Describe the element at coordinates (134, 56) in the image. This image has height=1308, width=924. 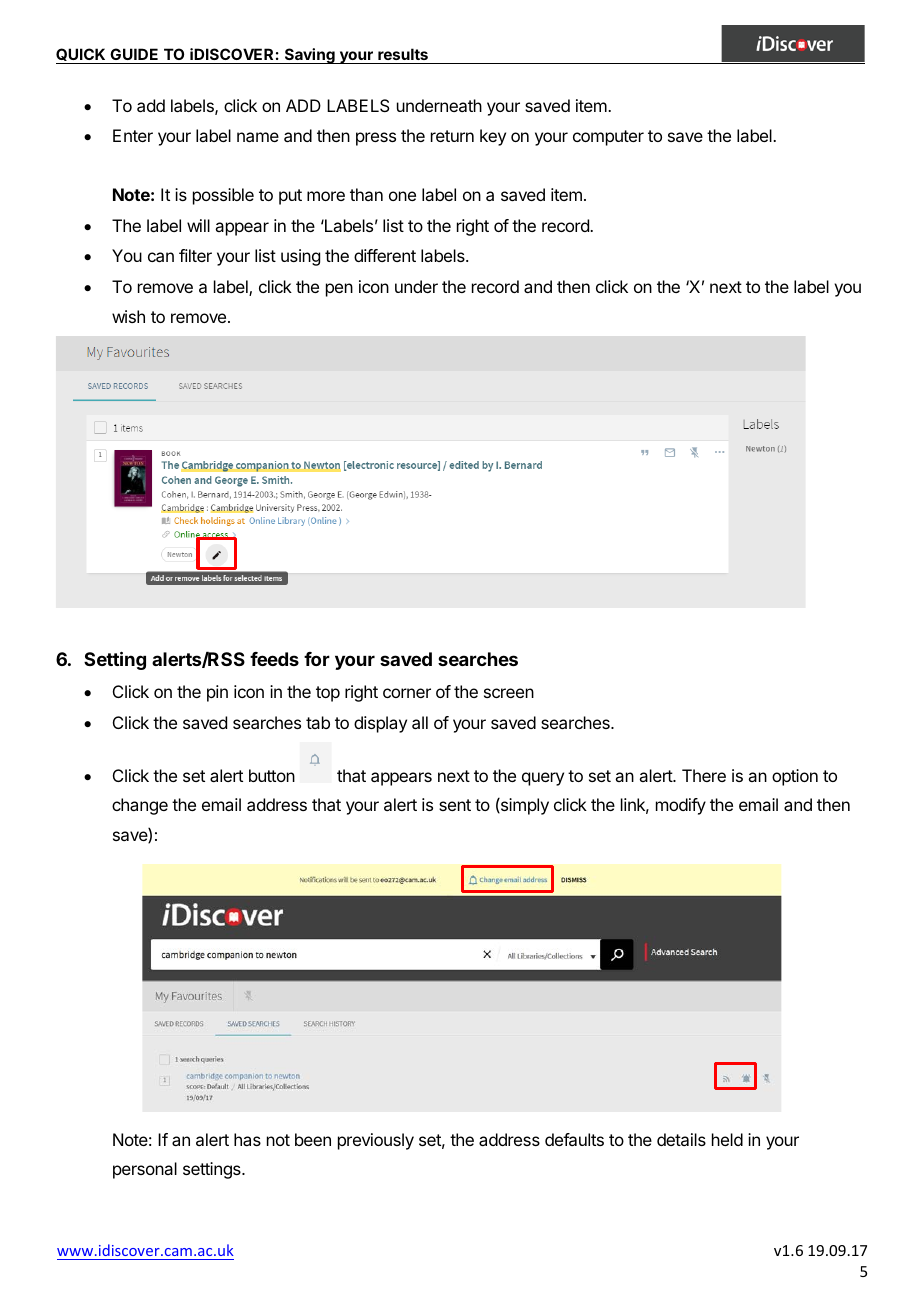
I see `GUIDE` at that location.
